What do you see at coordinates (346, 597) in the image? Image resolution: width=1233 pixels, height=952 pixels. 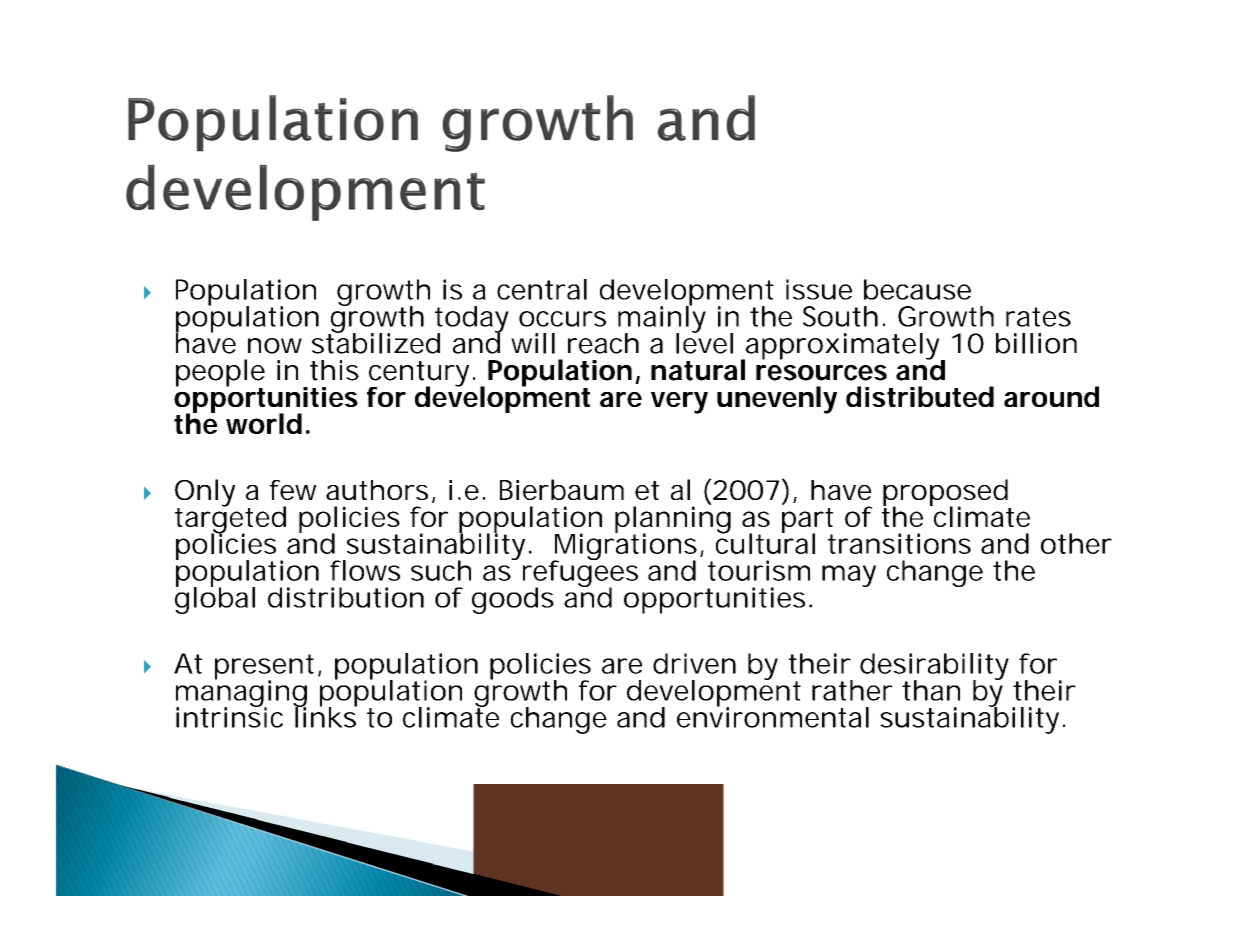 I see `distribution` at bounding box center [346, 597].
